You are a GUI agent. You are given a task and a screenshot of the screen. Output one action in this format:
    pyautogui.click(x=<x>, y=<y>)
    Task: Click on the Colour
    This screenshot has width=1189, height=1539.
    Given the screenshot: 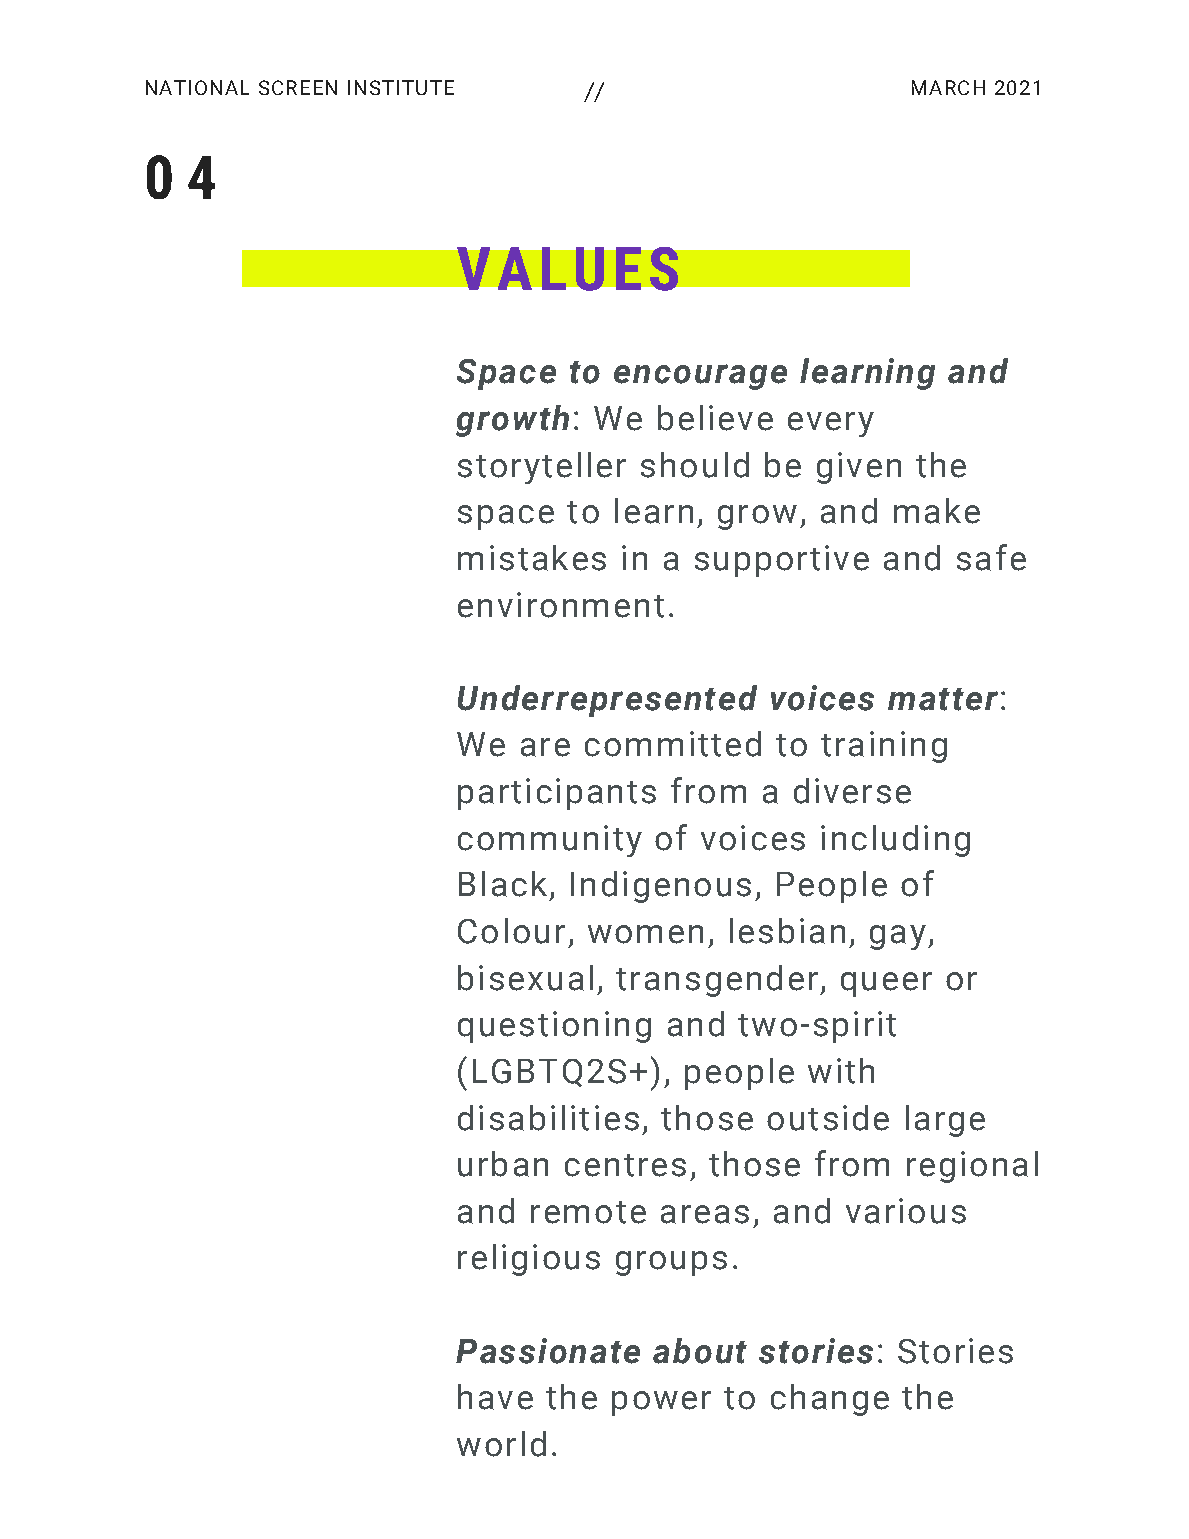 What is the action you would take?
    pyautogui.click(x=511, y=931)
